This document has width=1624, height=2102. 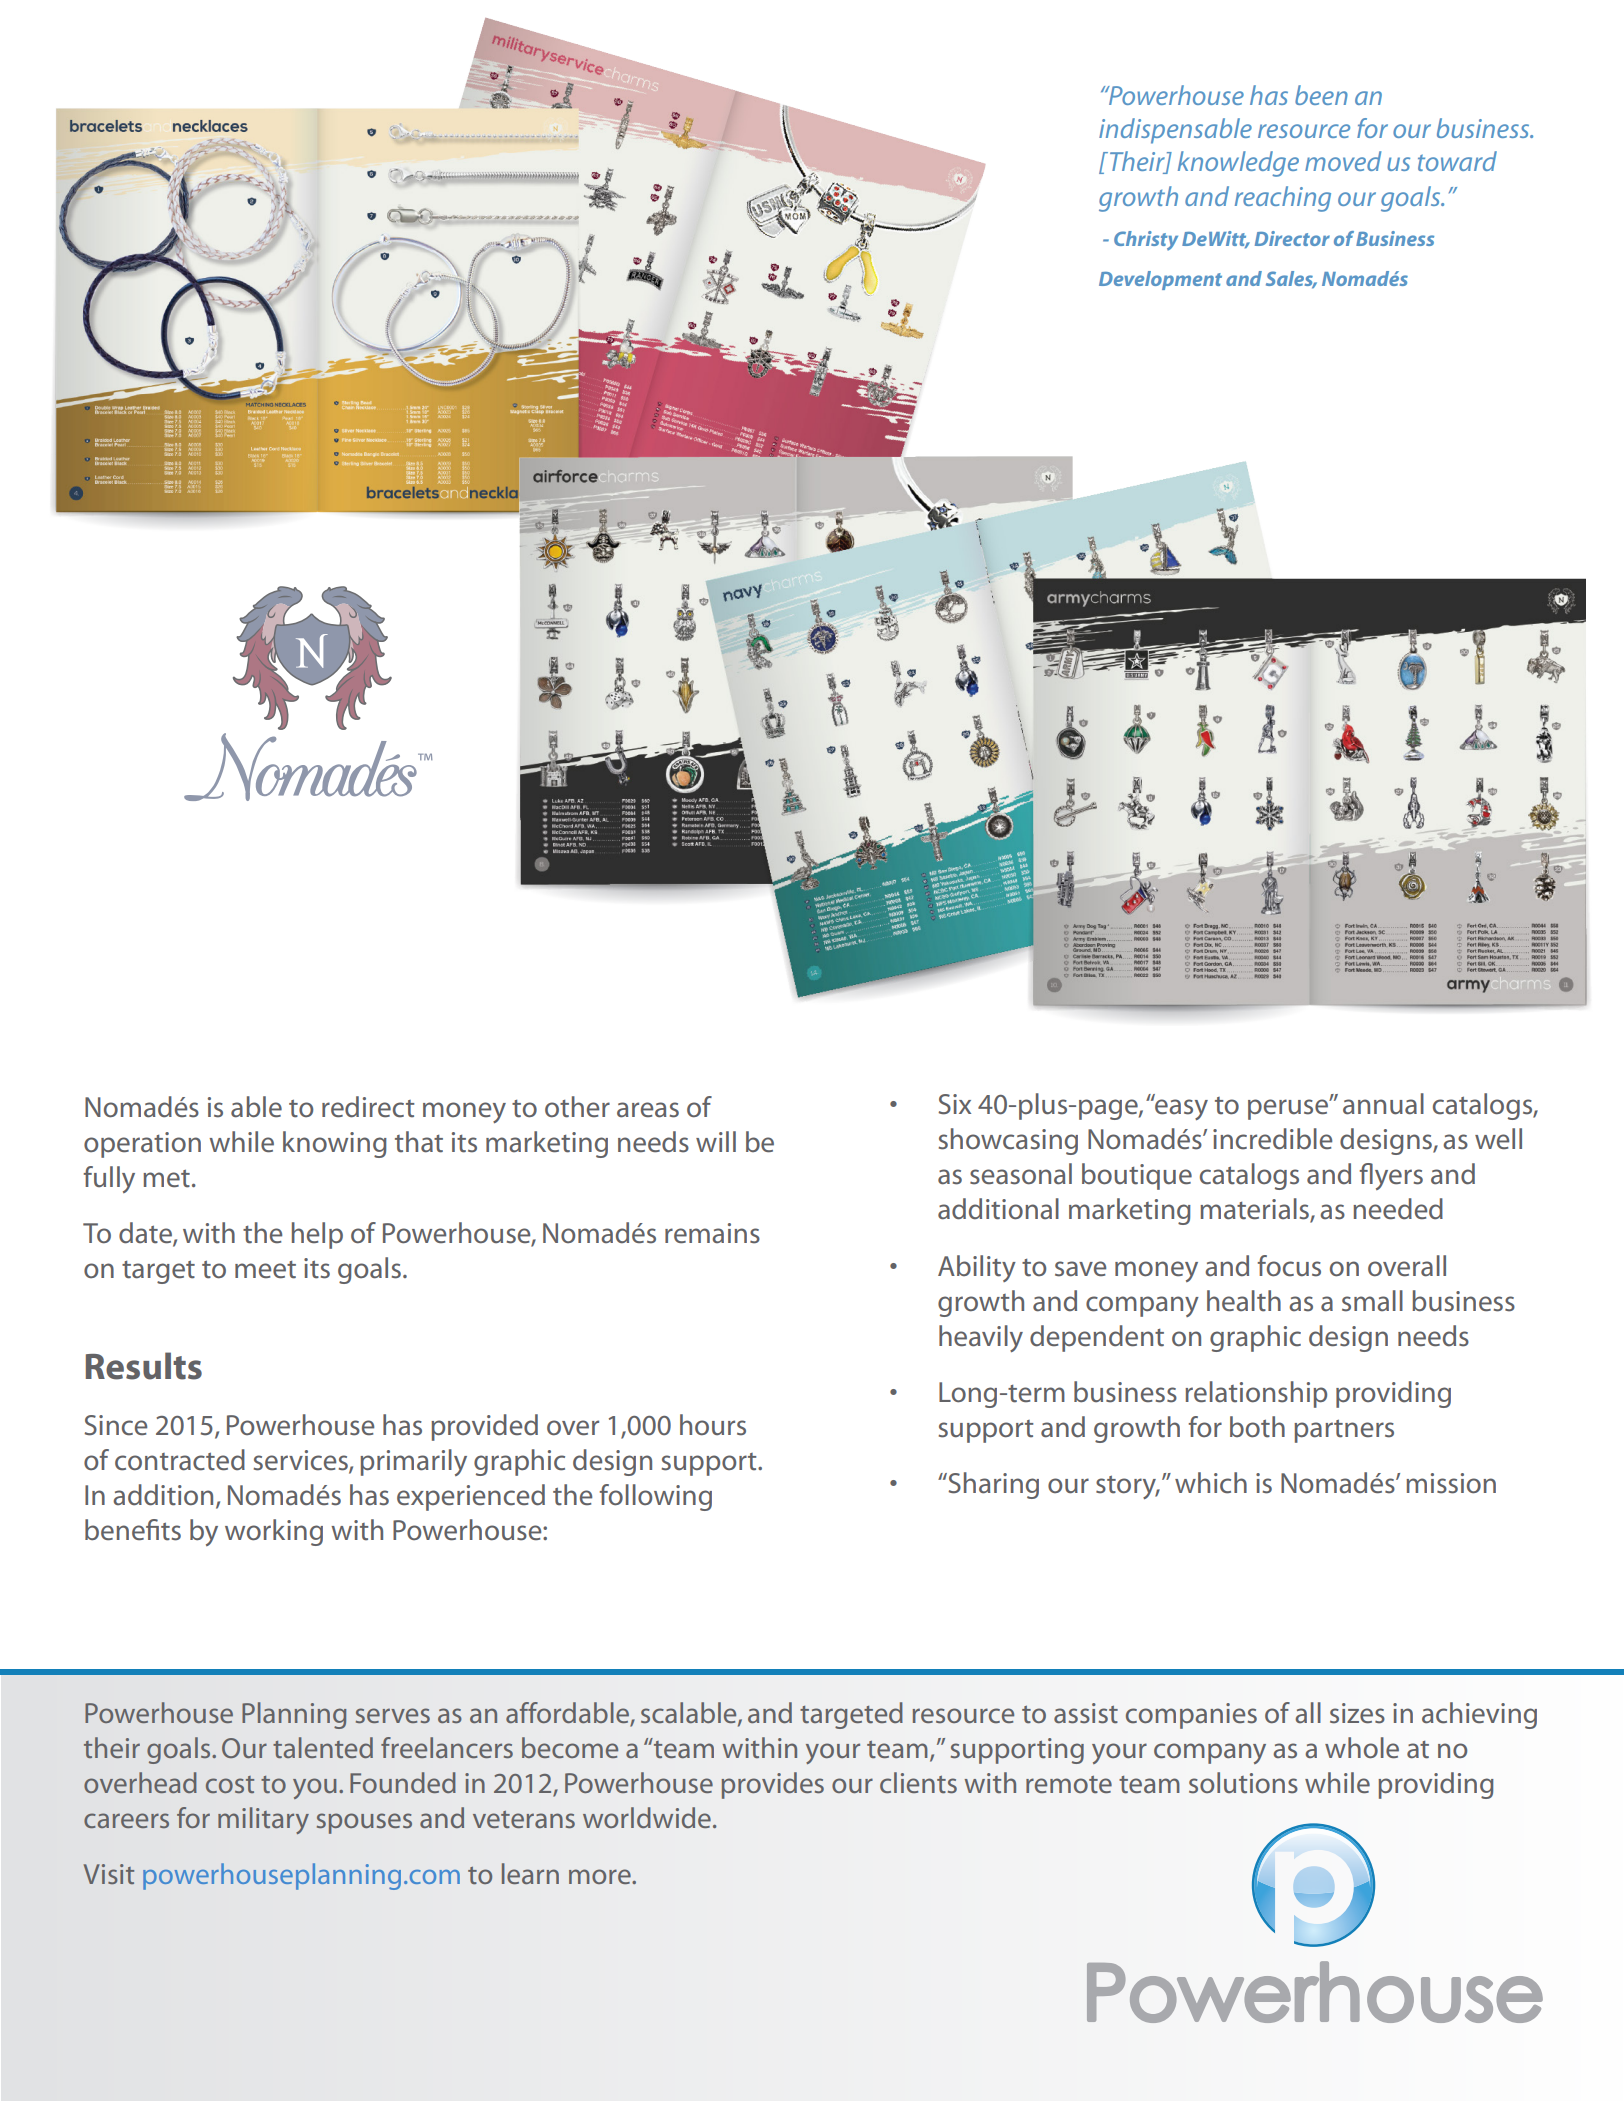 What do you see at coordinates (265, 1270) in the document?
I see `meet` at bounding box center [265, 1270].
